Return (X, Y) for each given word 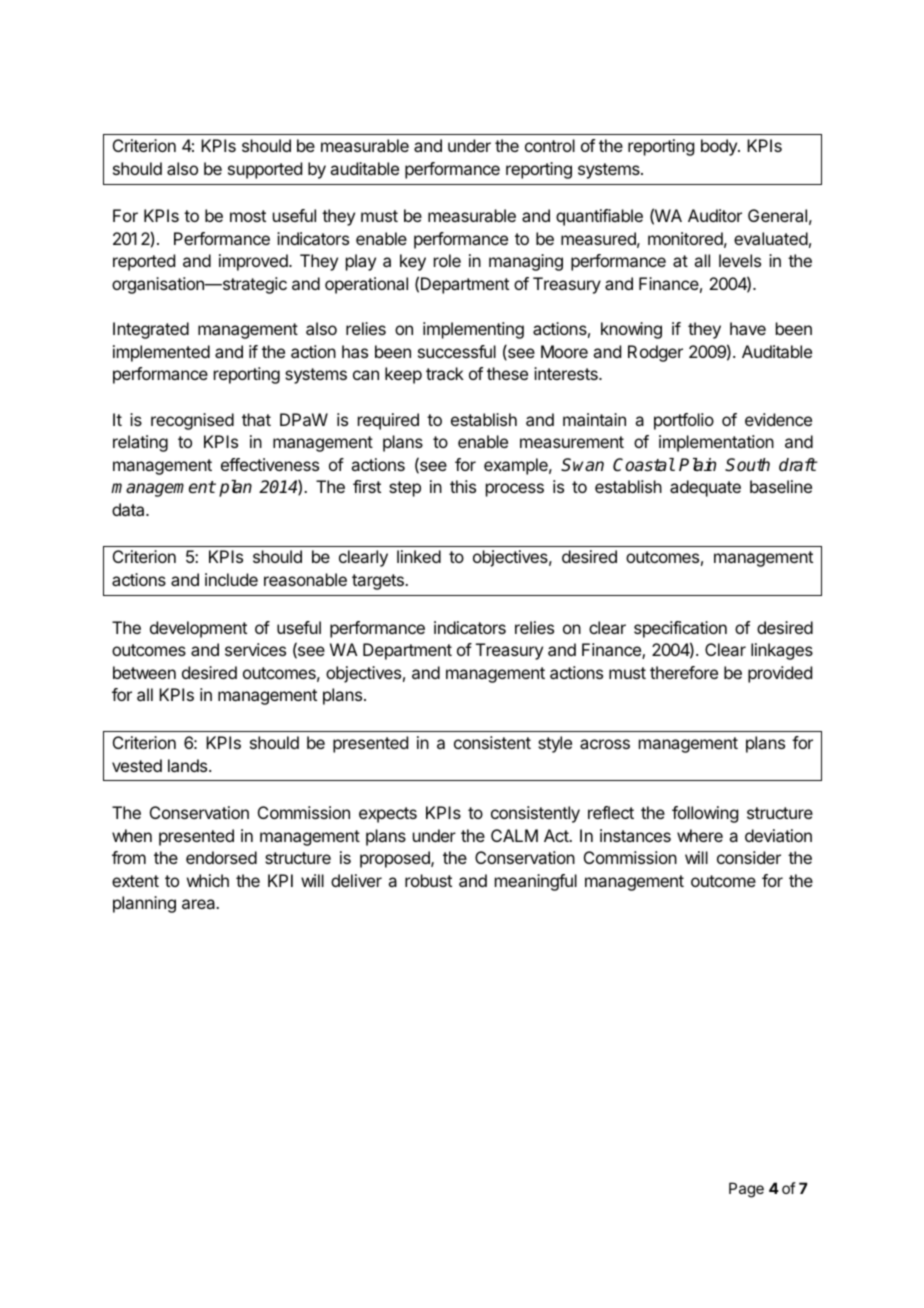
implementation (716, 443)
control (550, 145)
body (720, 147)
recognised (192, 421)
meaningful (536, 882)
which (208, 880)
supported (265, 170)
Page (746, 1190)
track (445, 373)
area (200, 904)
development (198, 629)
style (555, 744)
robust (428, 880)
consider (749, 857)
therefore (684, 672)
